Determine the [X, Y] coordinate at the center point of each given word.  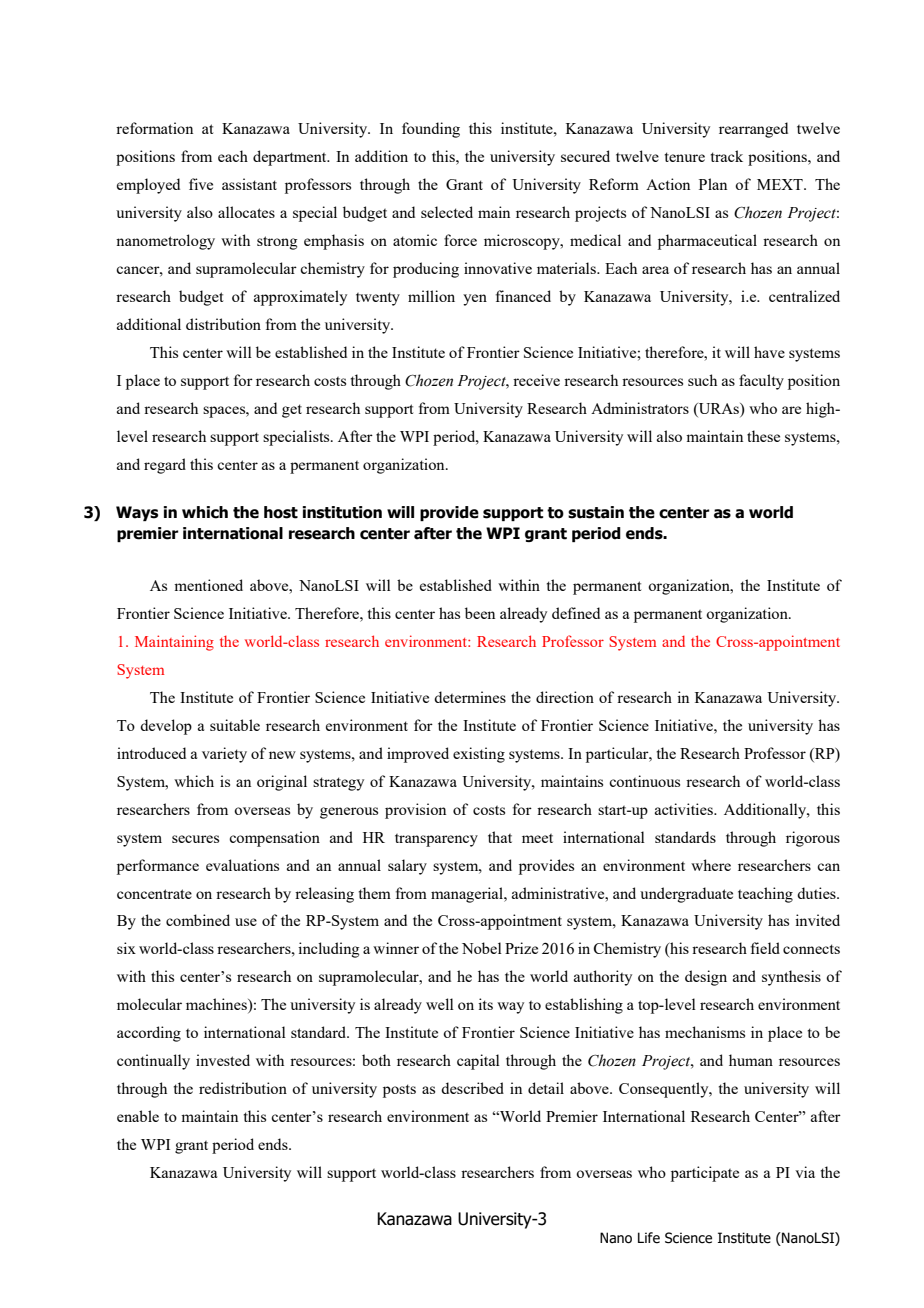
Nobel [482, 948]
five [201, 184]
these [763, 436]
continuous [644, 781]
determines [470, 697]
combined [198, 920]
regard [165, 466]
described [472, 1088]
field [765, 948]
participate [705, 1174]
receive [536, 380]
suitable [235, 725]
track [727, 156]
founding [431, 130]
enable [138, 1116]
